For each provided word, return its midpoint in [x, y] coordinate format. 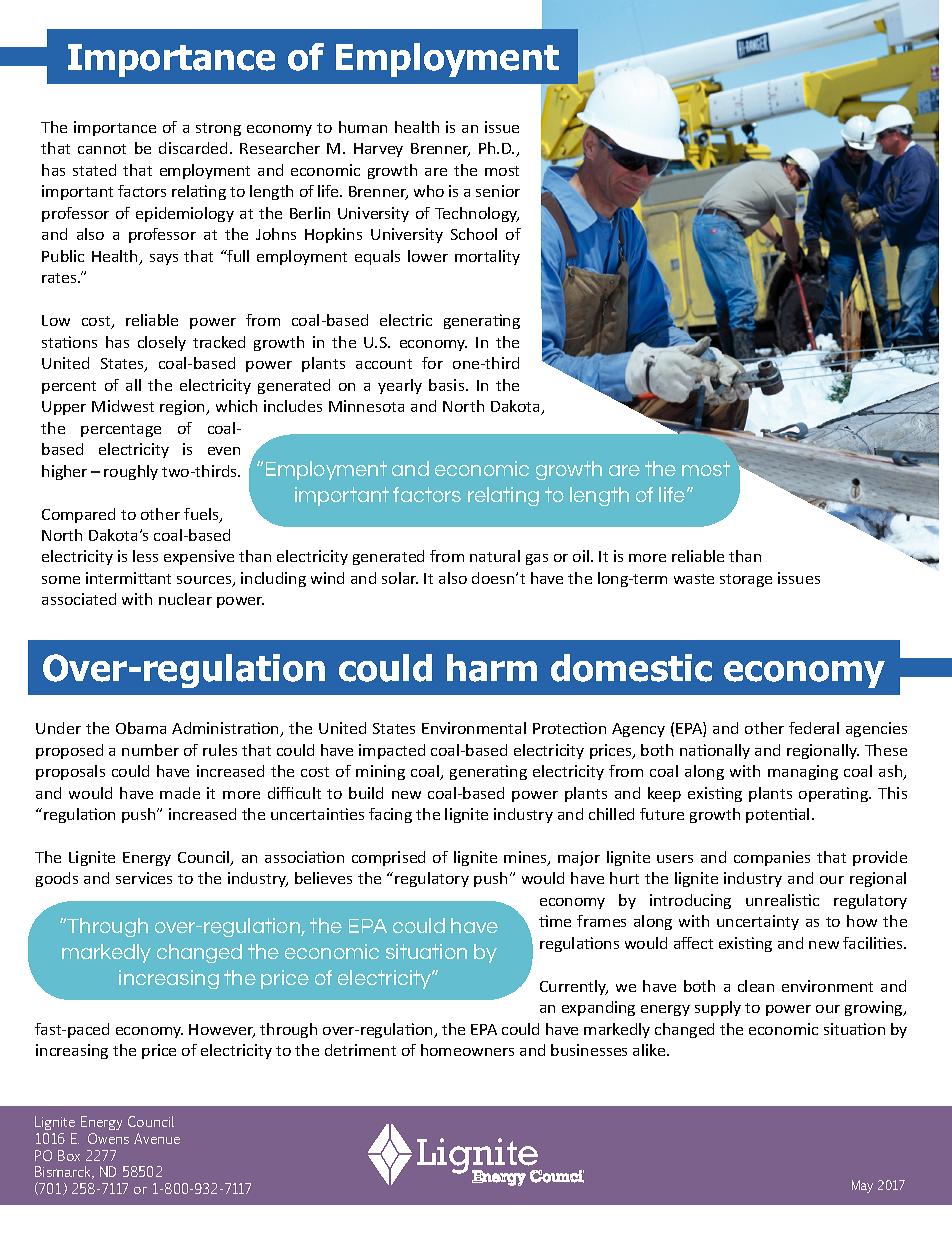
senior [498, 191]
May [862, 1186]
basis [448, 385]
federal [814, 728]
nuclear [185, 599]
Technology [477, 214]
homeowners [467, 1050]
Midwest [123, 406]
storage [746, 580]
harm [492, 668]
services [144, 878]
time [555, 921]
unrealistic [782, 900]
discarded [193, 148]
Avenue [157, 1138]
